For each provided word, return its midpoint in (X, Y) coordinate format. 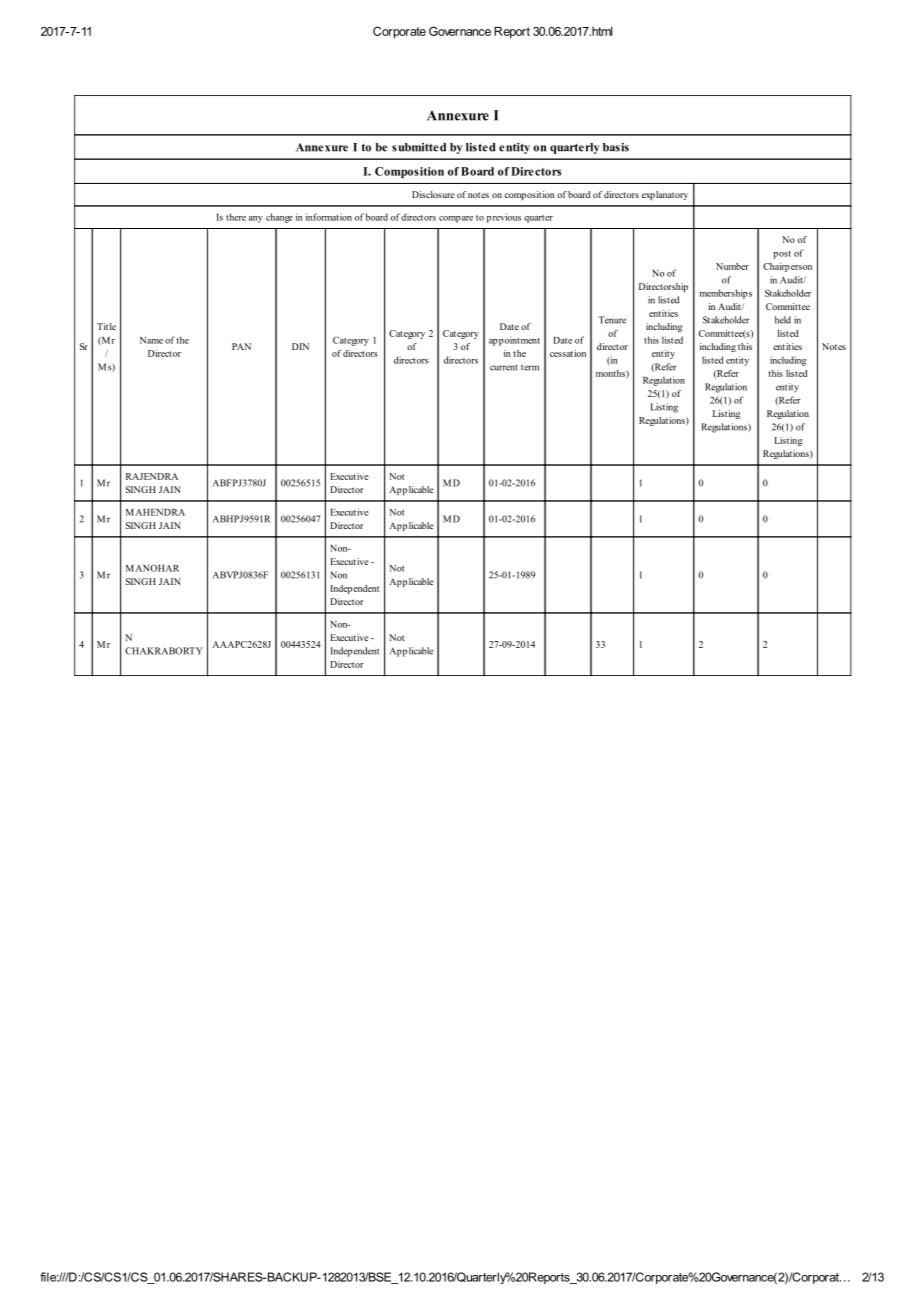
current (504, 367)
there (236, 217)
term (530, 367)
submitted (419, 147)
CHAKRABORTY (164, 651)
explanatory (665, 195)
